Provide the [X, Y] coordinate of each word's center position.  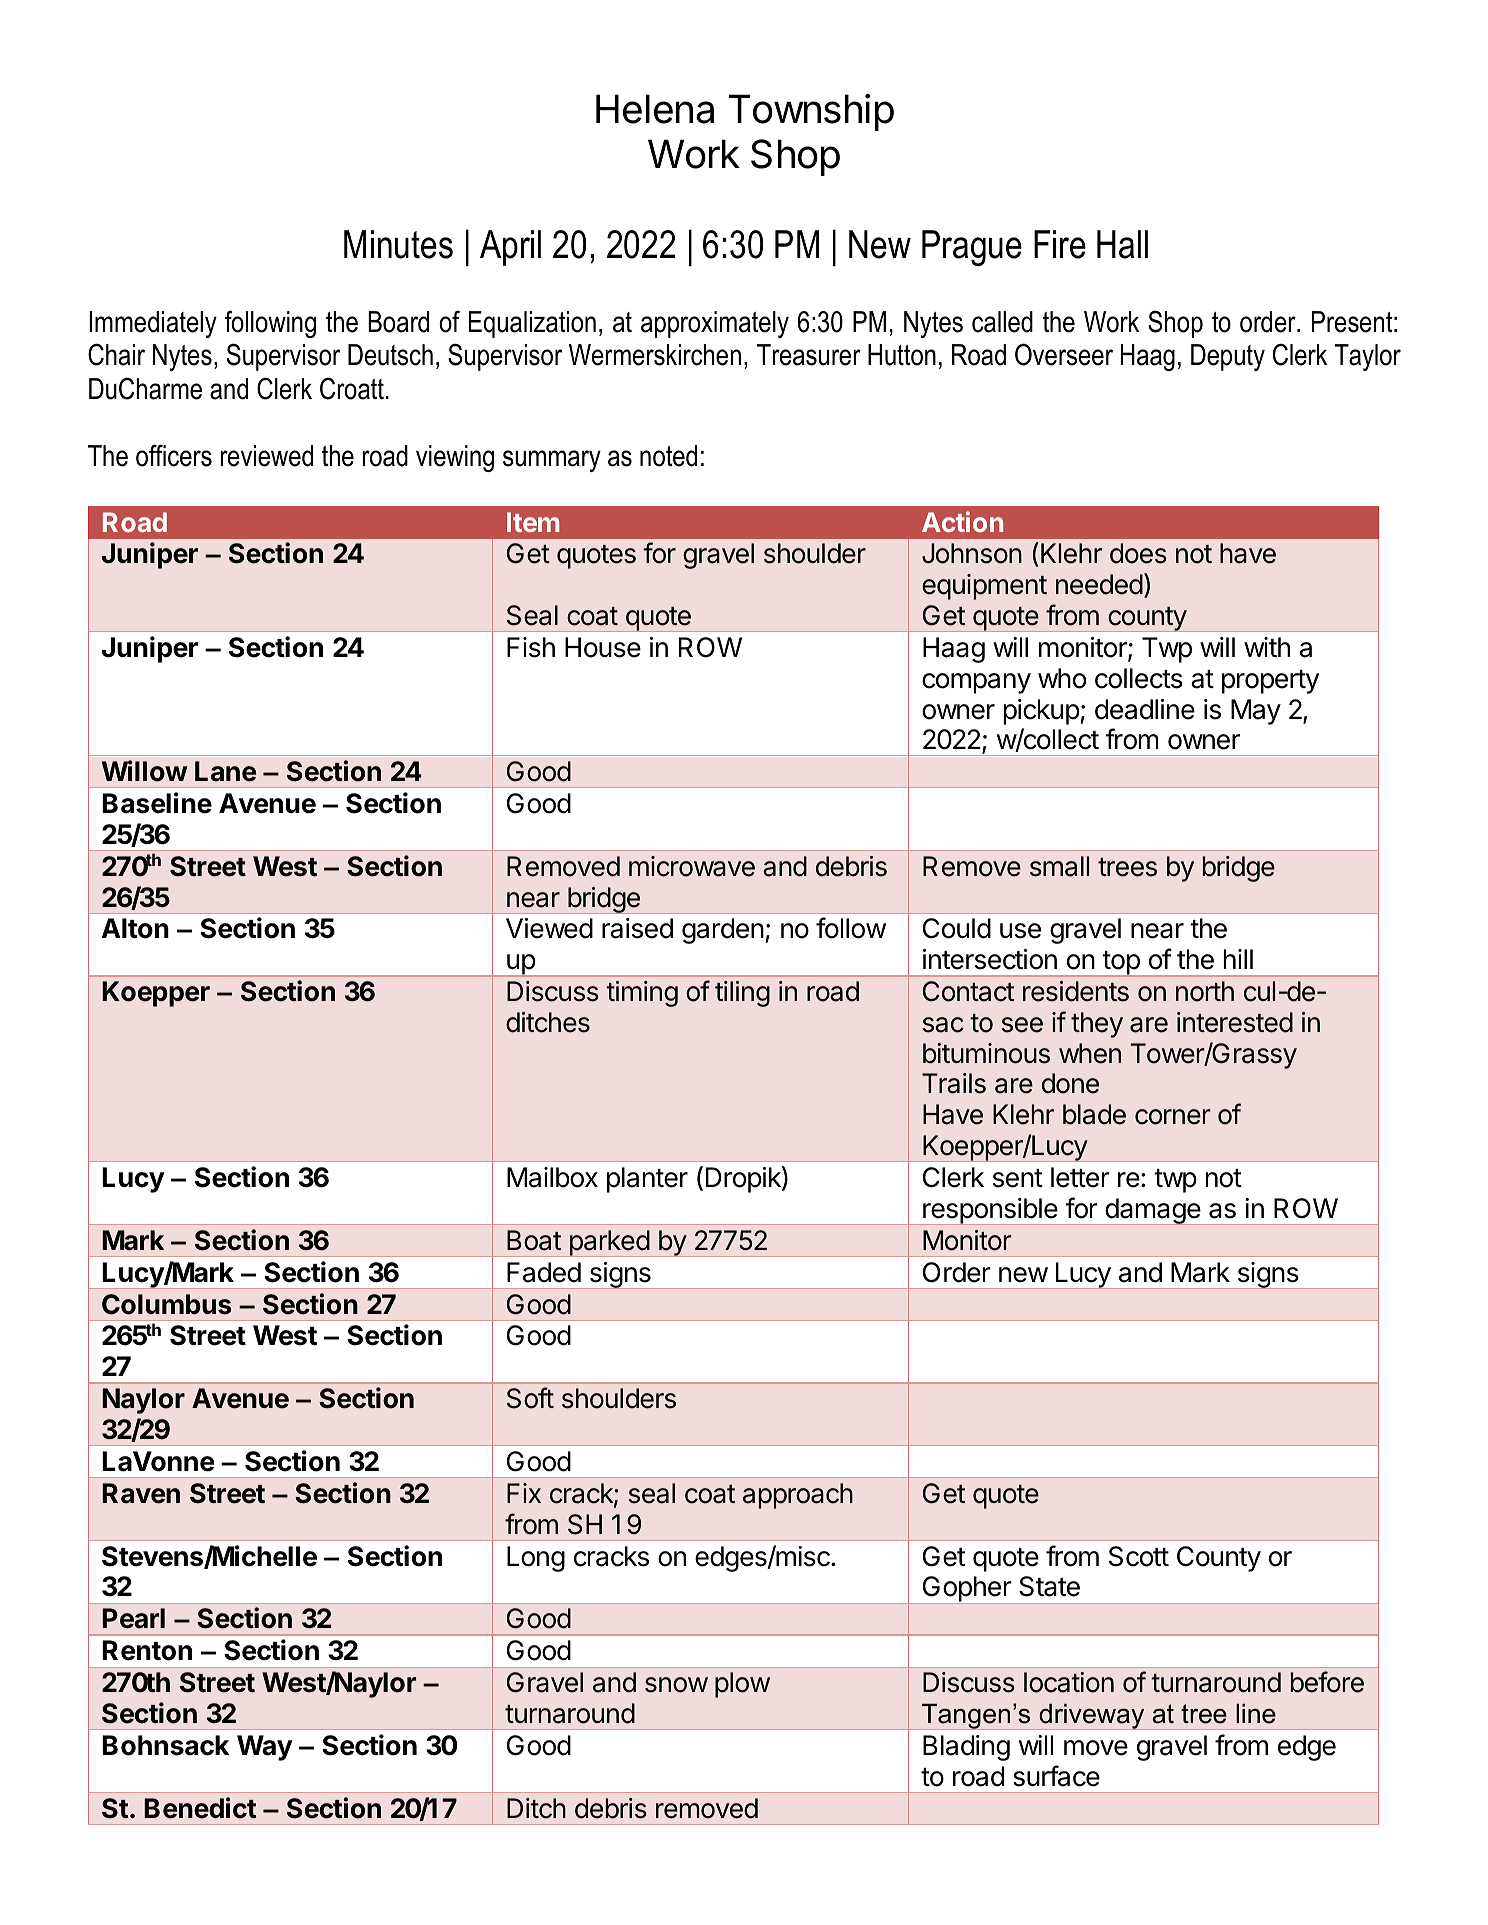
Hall [1122, 244]
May [1256, 712]
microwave [692, 866]
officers [174, 455]
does [1138, 553]
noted [668, 456]
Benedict [200, 1808]
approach [798, 1496]
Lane [225, 771]
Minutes [398, 244]
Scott [1139, 1556]
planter [647, 1180]
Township [811, 112]
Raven [141, 1493]
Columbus [167, 1304]
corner [1173, 1117]
